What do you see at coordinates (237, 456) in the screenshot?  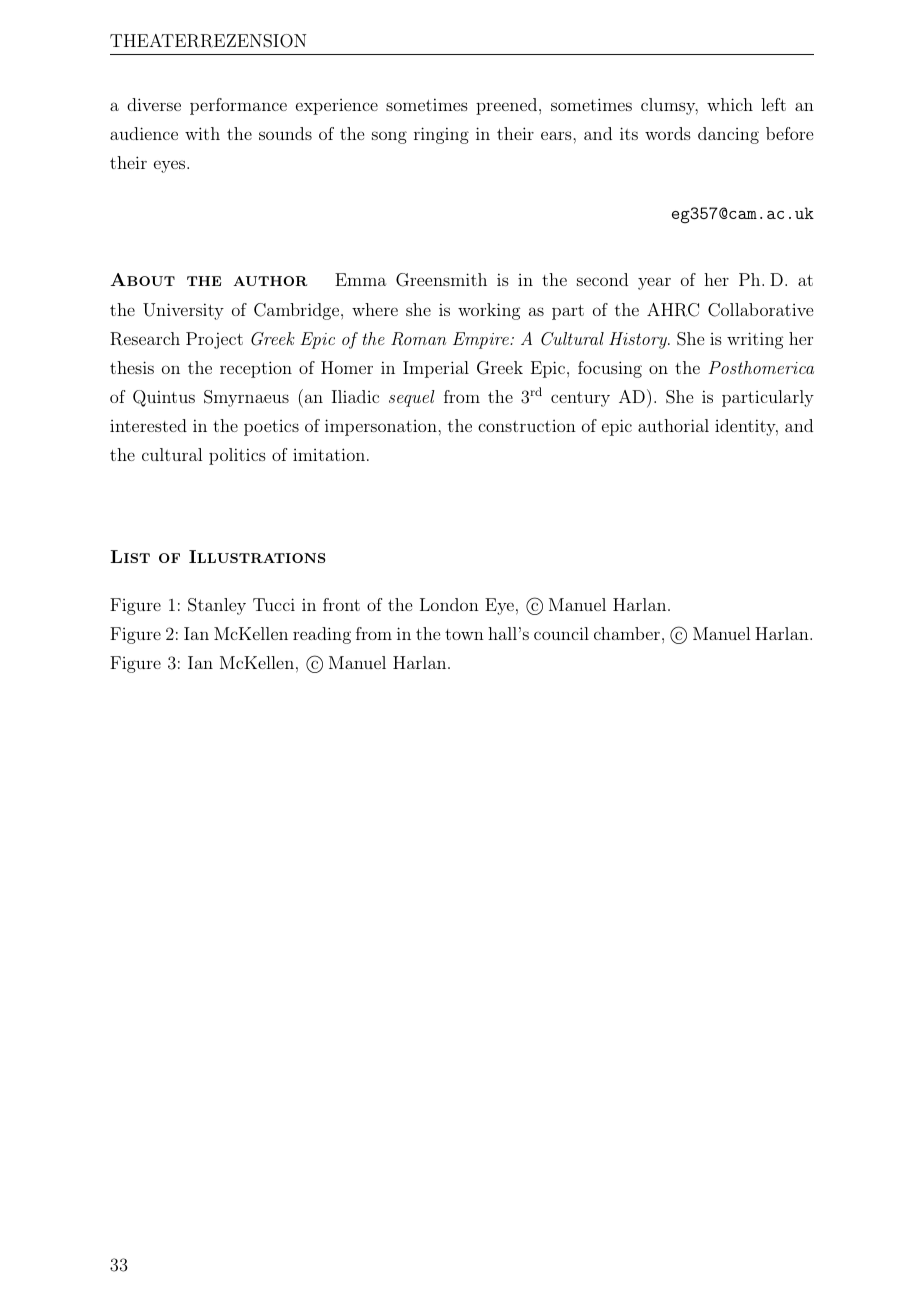 I see `politics` at bounding box center [237, 456].
